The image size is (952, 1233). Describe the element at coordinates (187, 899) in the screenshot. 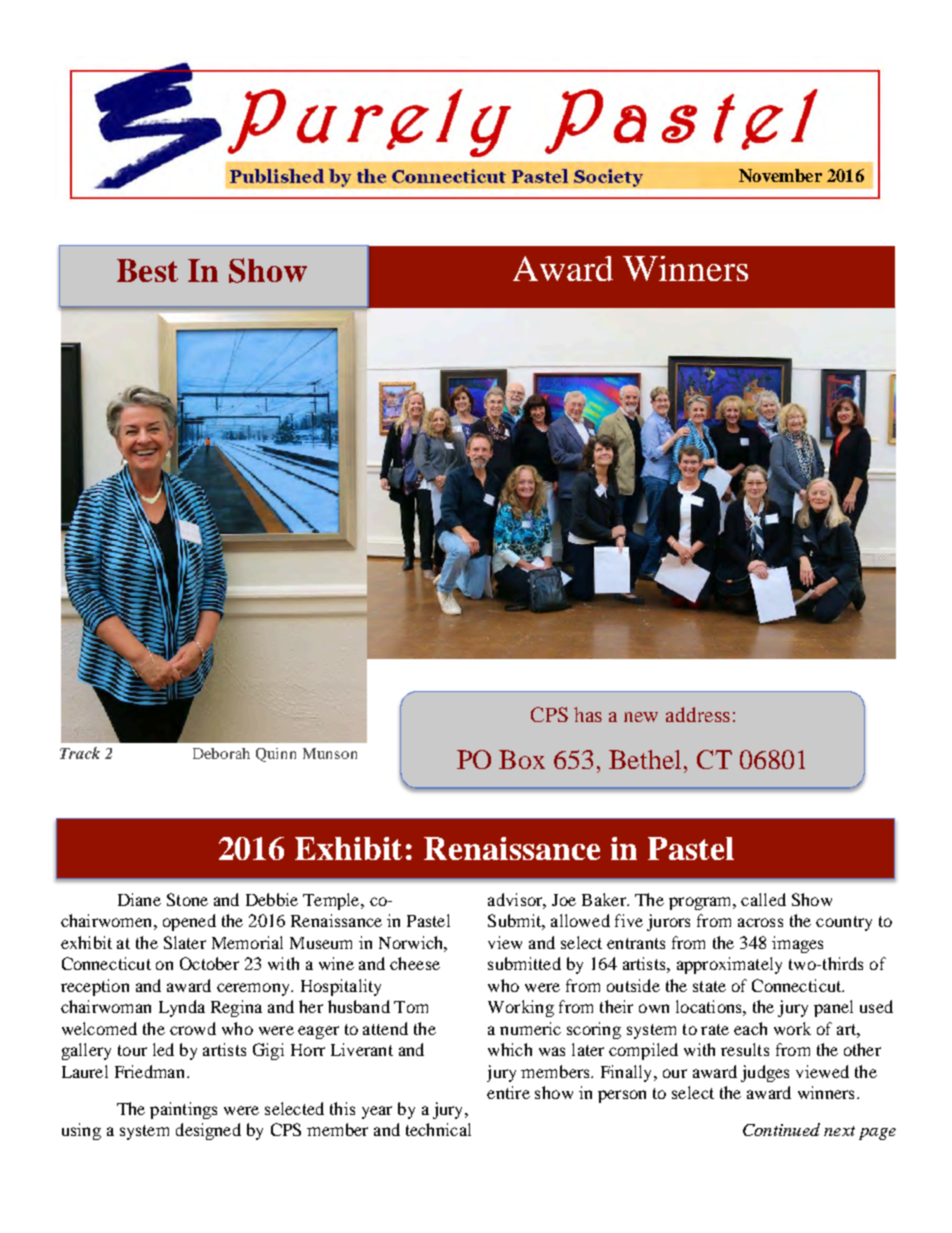

I see `Stone` at that location.
